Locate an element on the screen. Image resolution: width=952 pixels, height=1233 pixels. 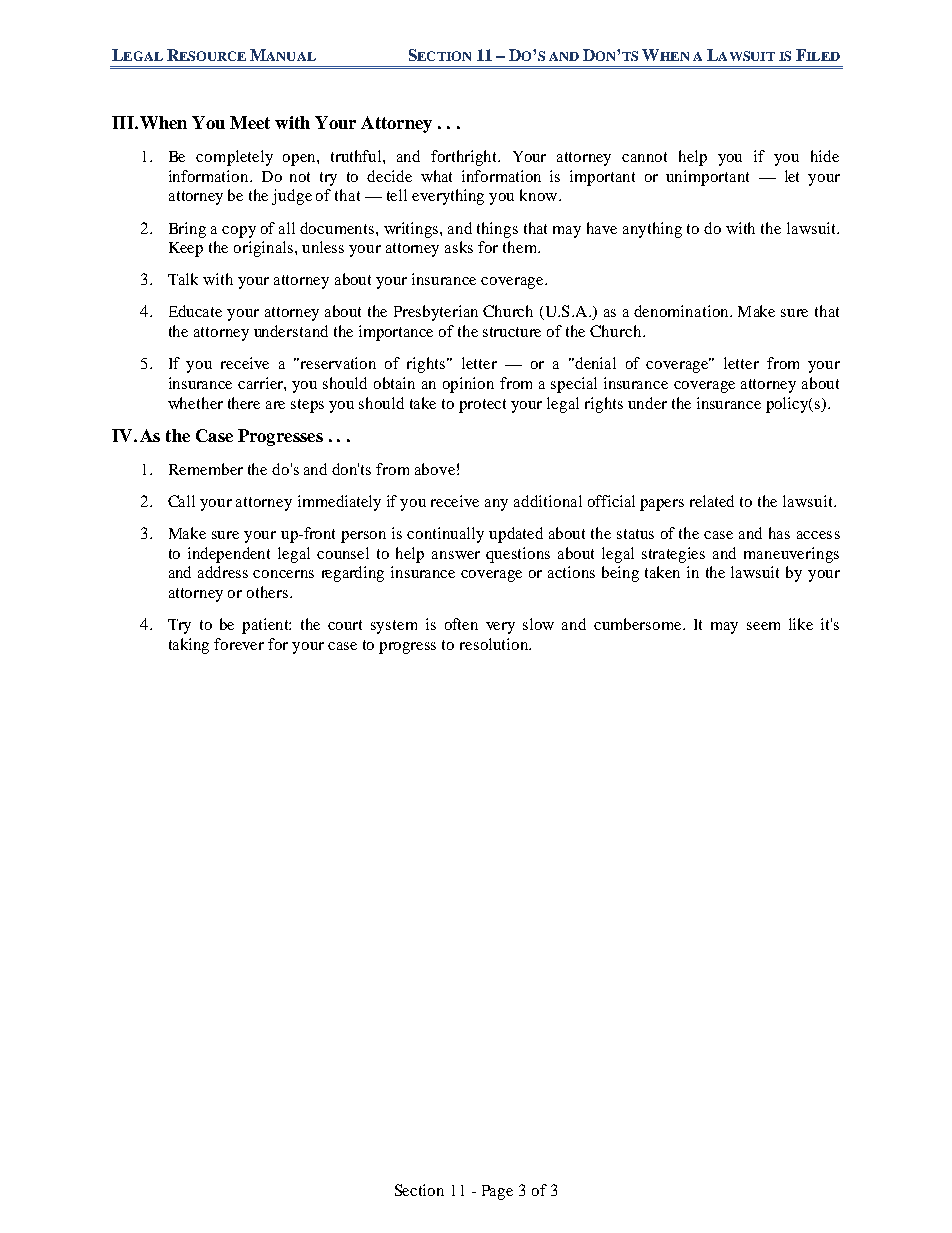
slow is located at coordinates (538, 624).
